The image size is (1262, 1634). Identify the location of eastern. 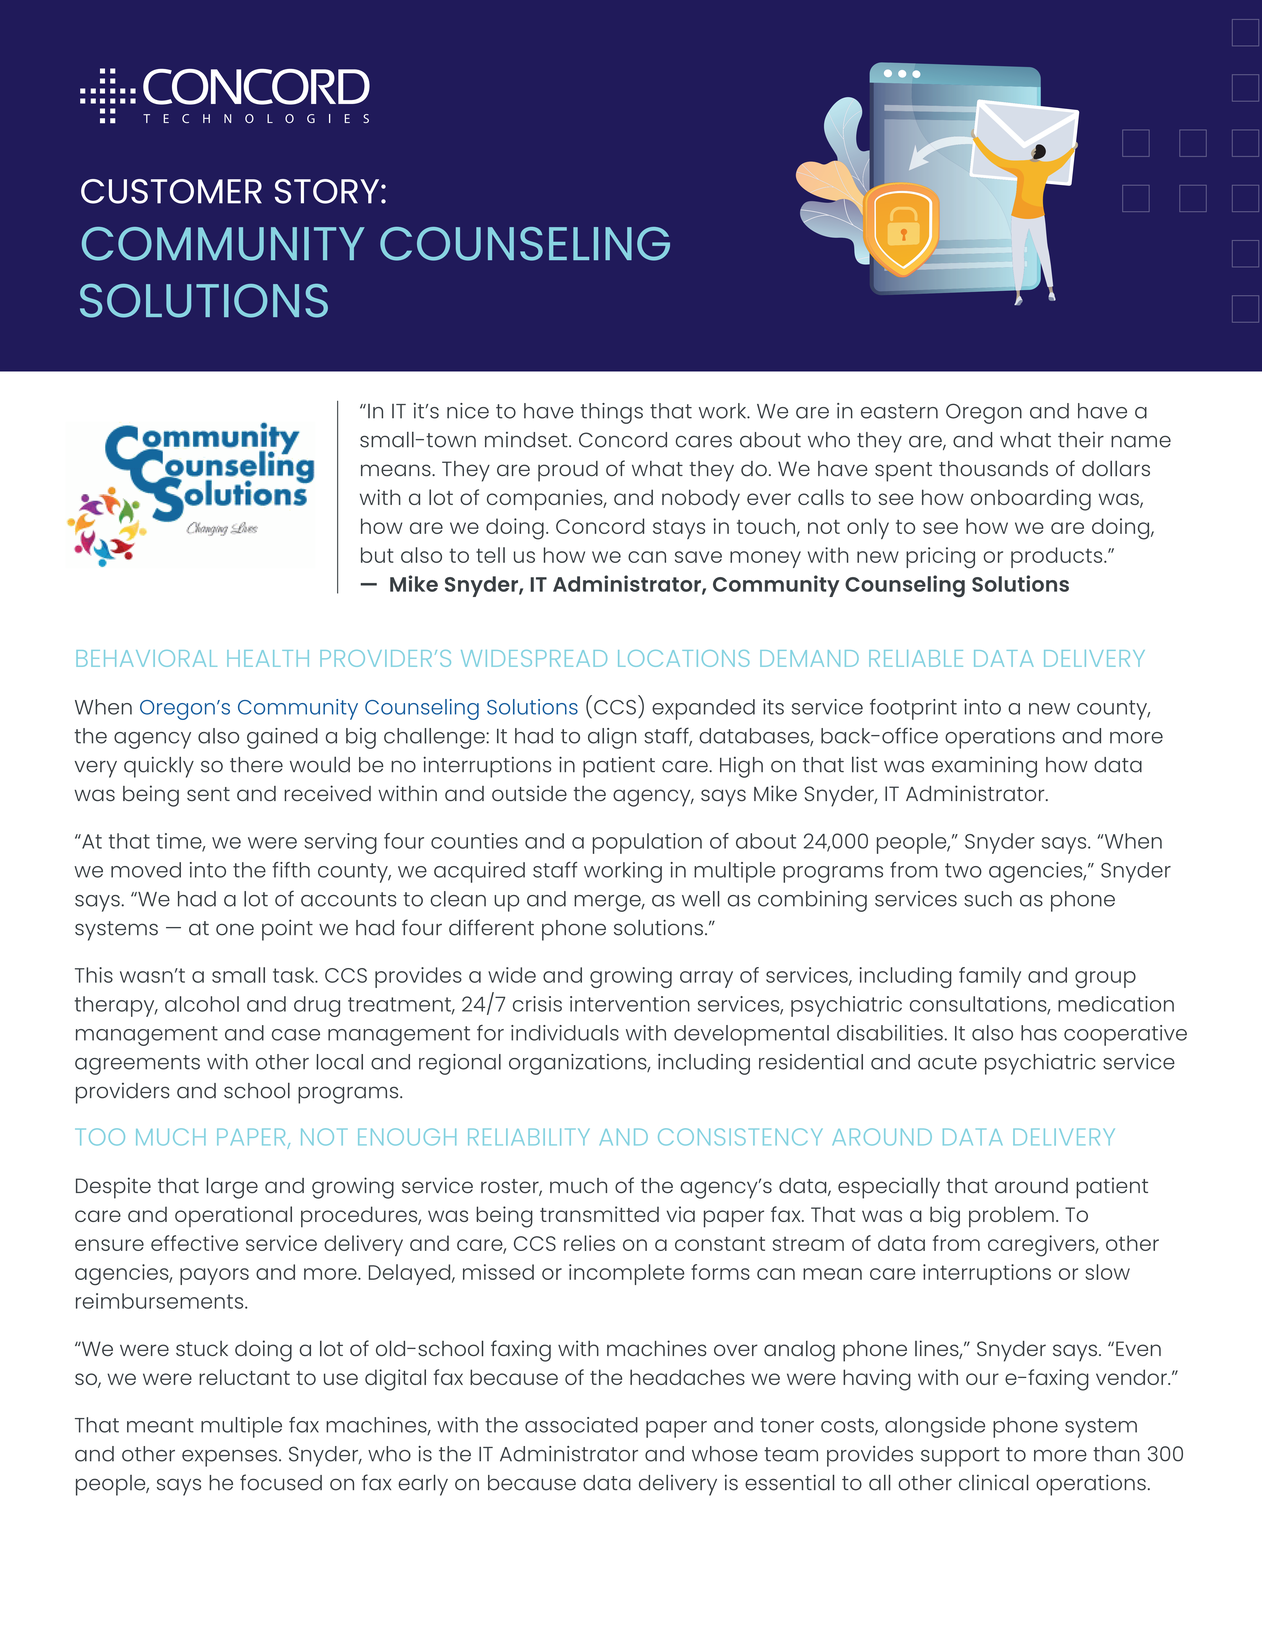
(899, 411).
